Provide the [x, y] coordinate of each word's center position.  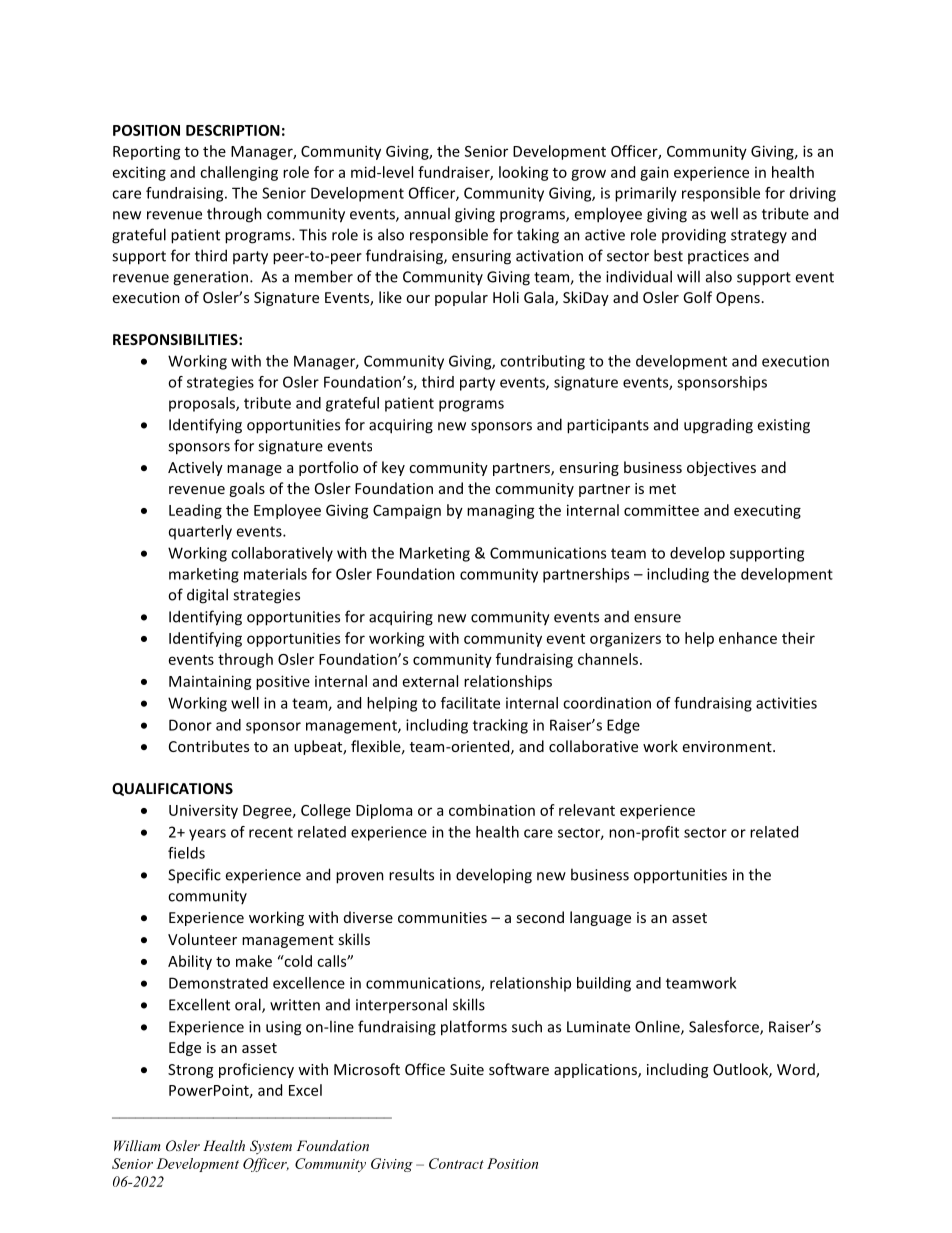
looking [524, 173]
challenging [239, 173]
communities [442, 917]
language [600, 918]
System [271, 1147]
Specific [194, 875]
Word [797, 1070]
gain [654, 173]
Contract [456, 1163]
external [430, 681]
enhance [748, 638]
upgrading [718, 426]
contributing [542, 362]
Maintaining [210, 682]
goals [247, 489]
